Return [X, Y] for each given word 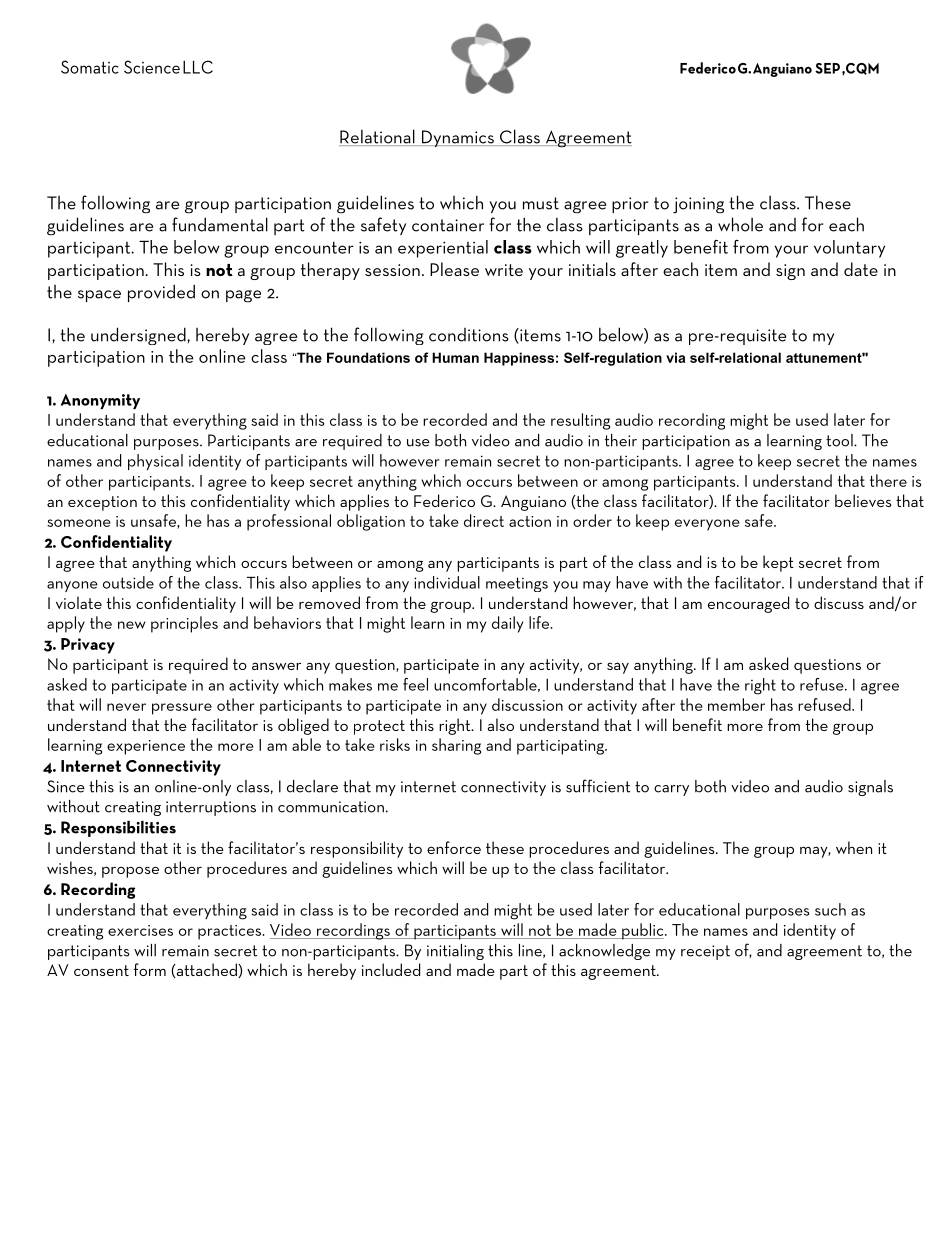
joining [698, 205]
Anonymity [100, 401]
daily [507, 624]
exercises [140, 930]
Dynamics [458, 138]
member [736, 704]
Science [152, 67]
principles [184, 624]
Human [455, 357]
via [675, 357]
